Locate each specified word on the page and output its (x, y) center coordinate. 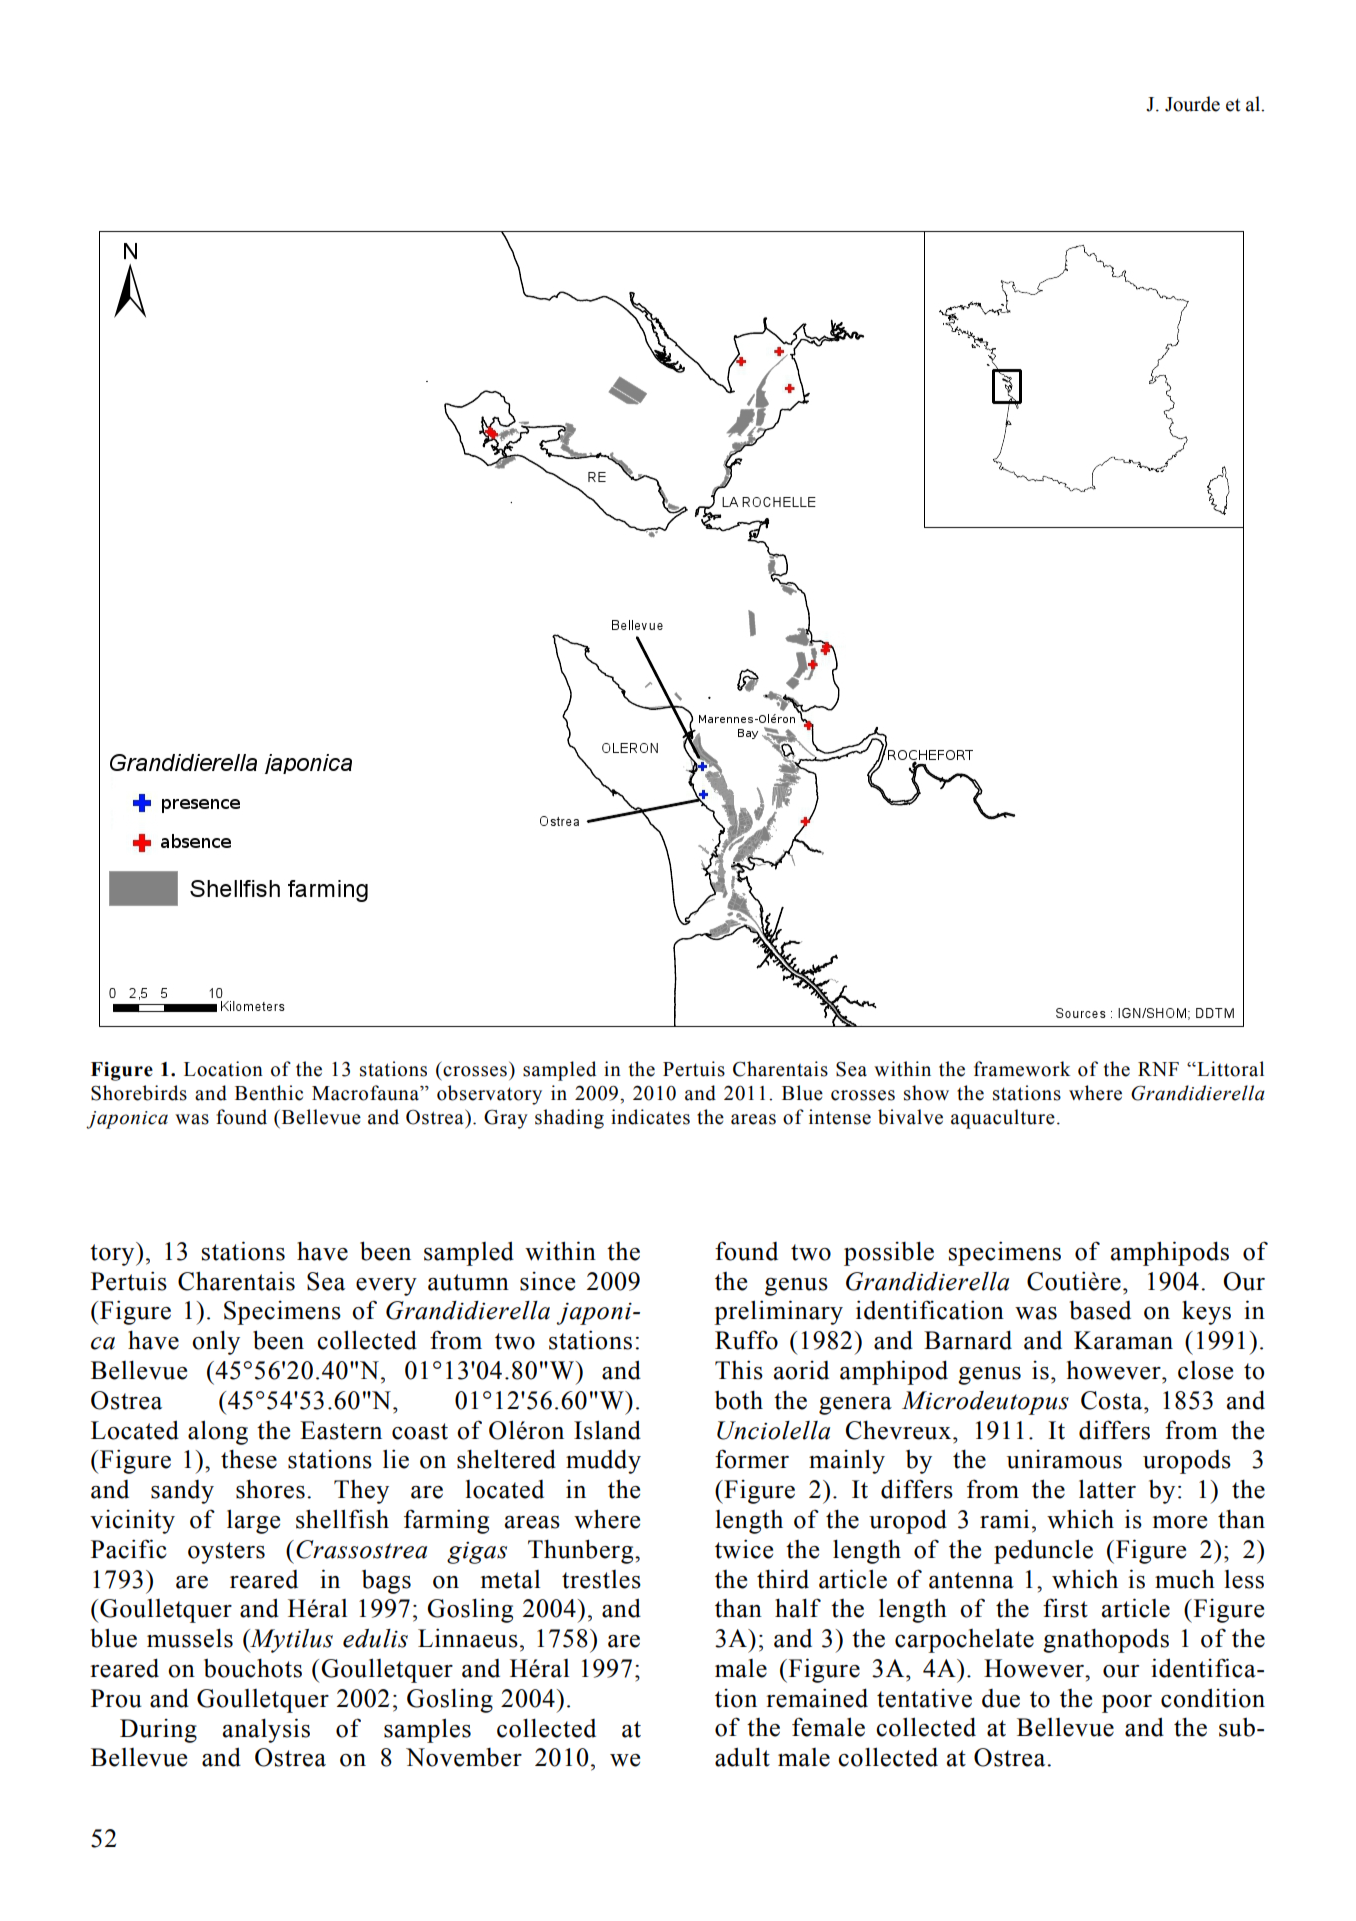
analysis (266, 1730)
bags (386, 1582)
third (783, 1579)
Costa (1113, 1400)
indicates (650, 1117)
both (739, 1400)
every (386, 1287)
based (1100, 1310)
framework (1022, 1069)
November (464, 1757)
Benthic (269, 1093)
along (218, 1432)
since (547, 1281)
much (1185, 1579)
